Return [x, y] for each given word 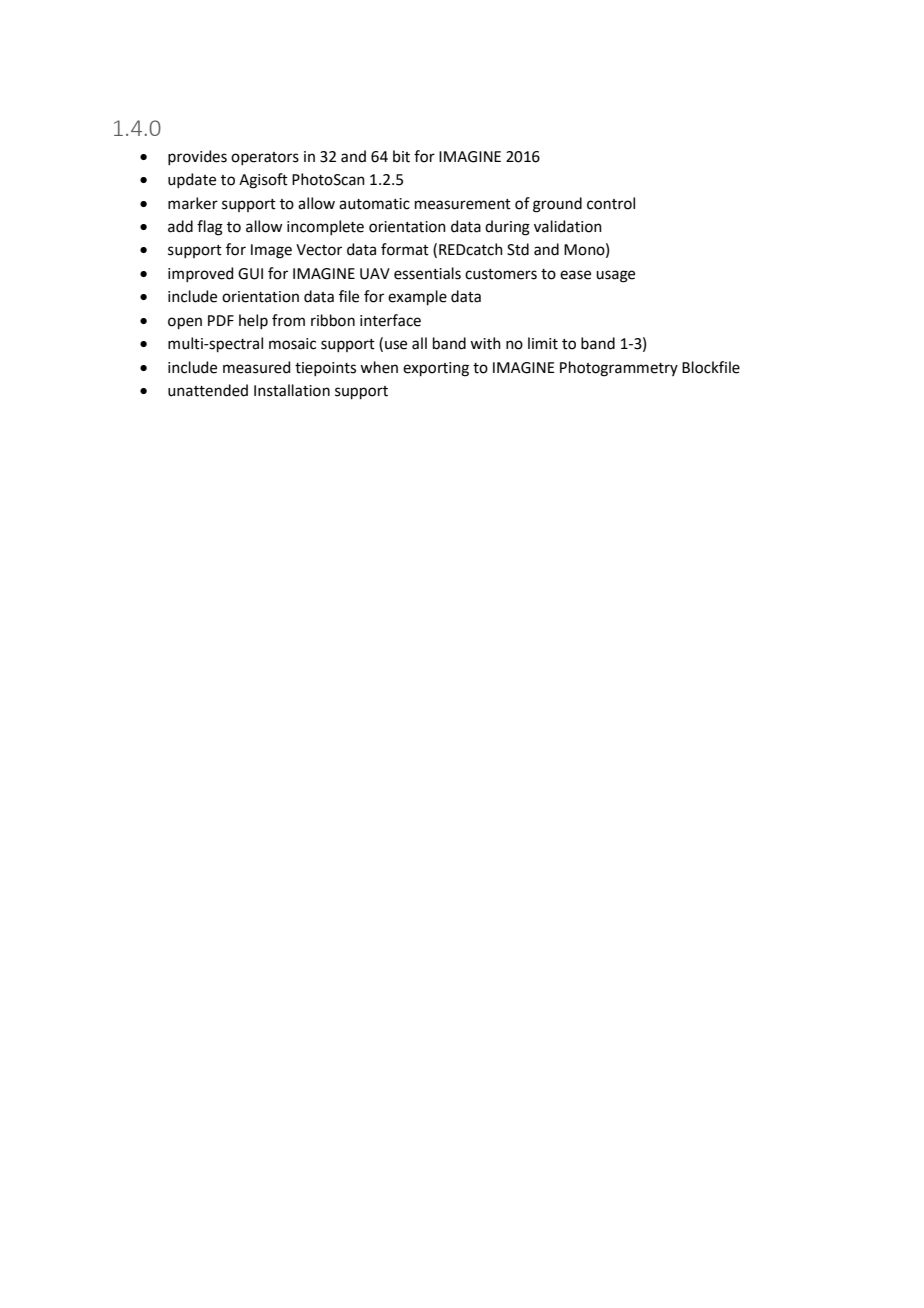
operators [265, 158]
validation [568, 226]
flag [210, 228]
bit [401, 156]
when [379, 367]
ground [557, 205]
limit [543, 343]
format [405, 249]
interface [390, 320]
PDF [221, 320]
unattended [208, 390]
